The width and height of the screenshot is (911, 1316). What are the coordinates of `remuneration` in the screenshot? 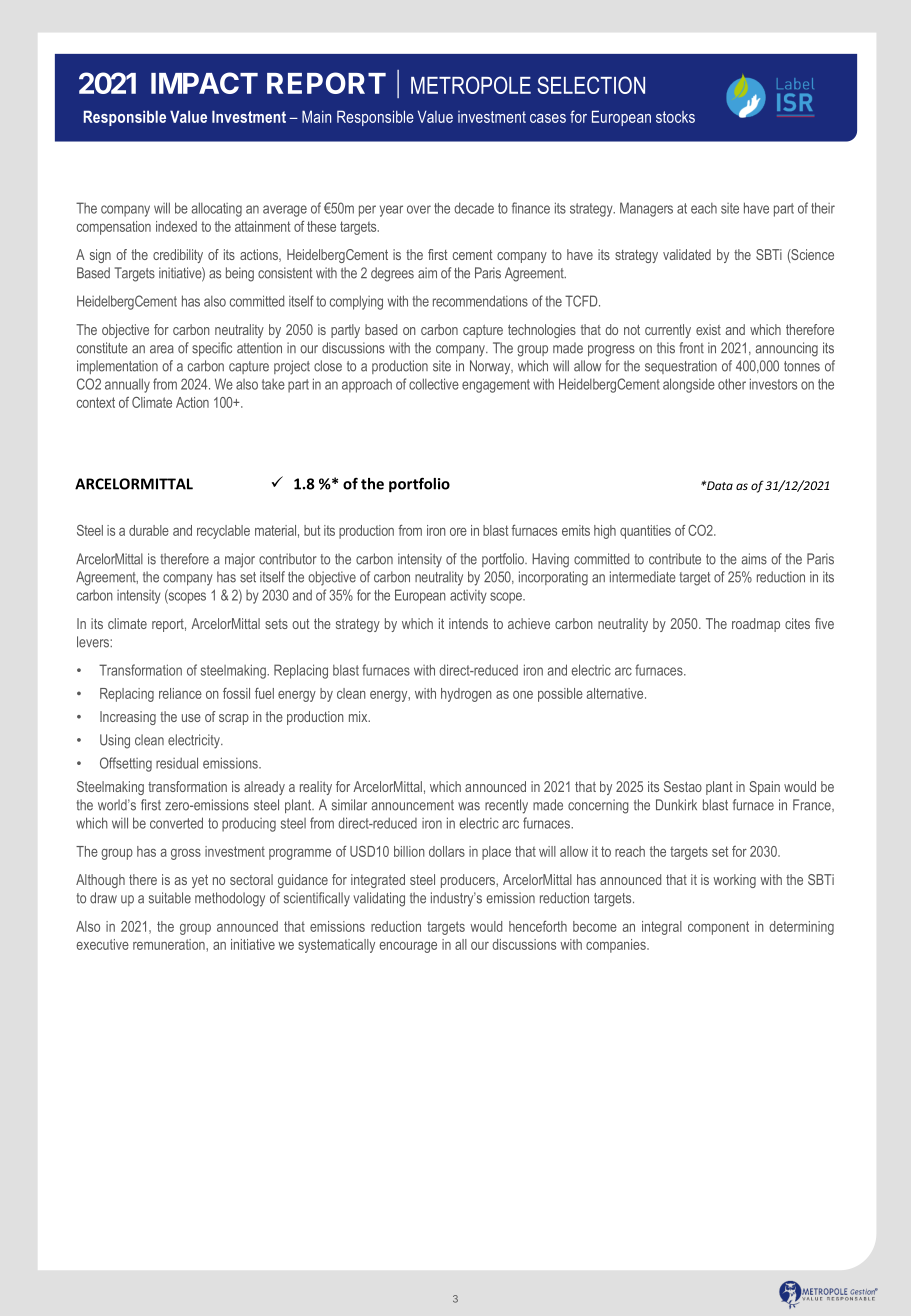 It's located at (169, 944).
